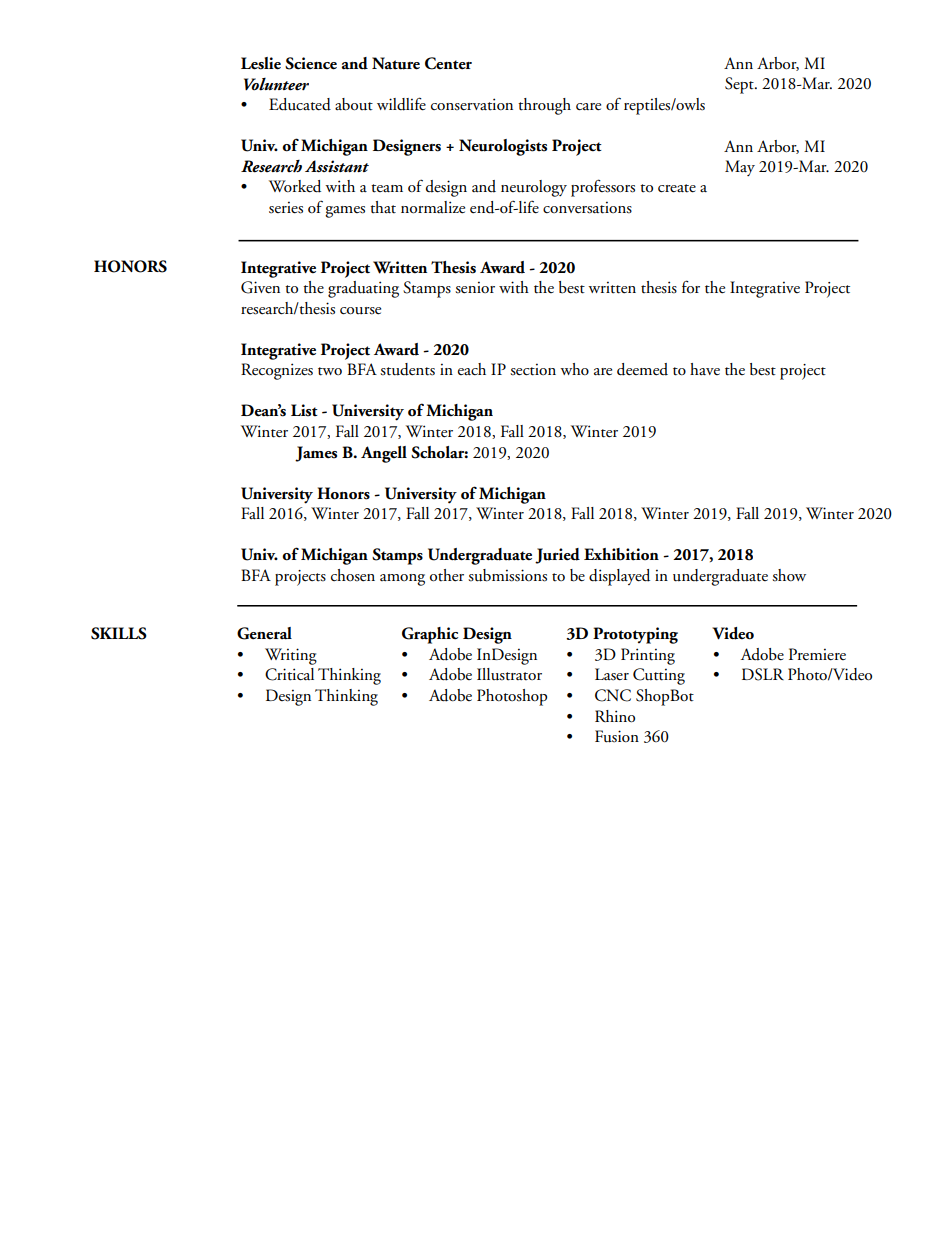  What do you see at coordinates (261, 63) in the image?
I see `Leslie` at bounding box center [261, 63].
